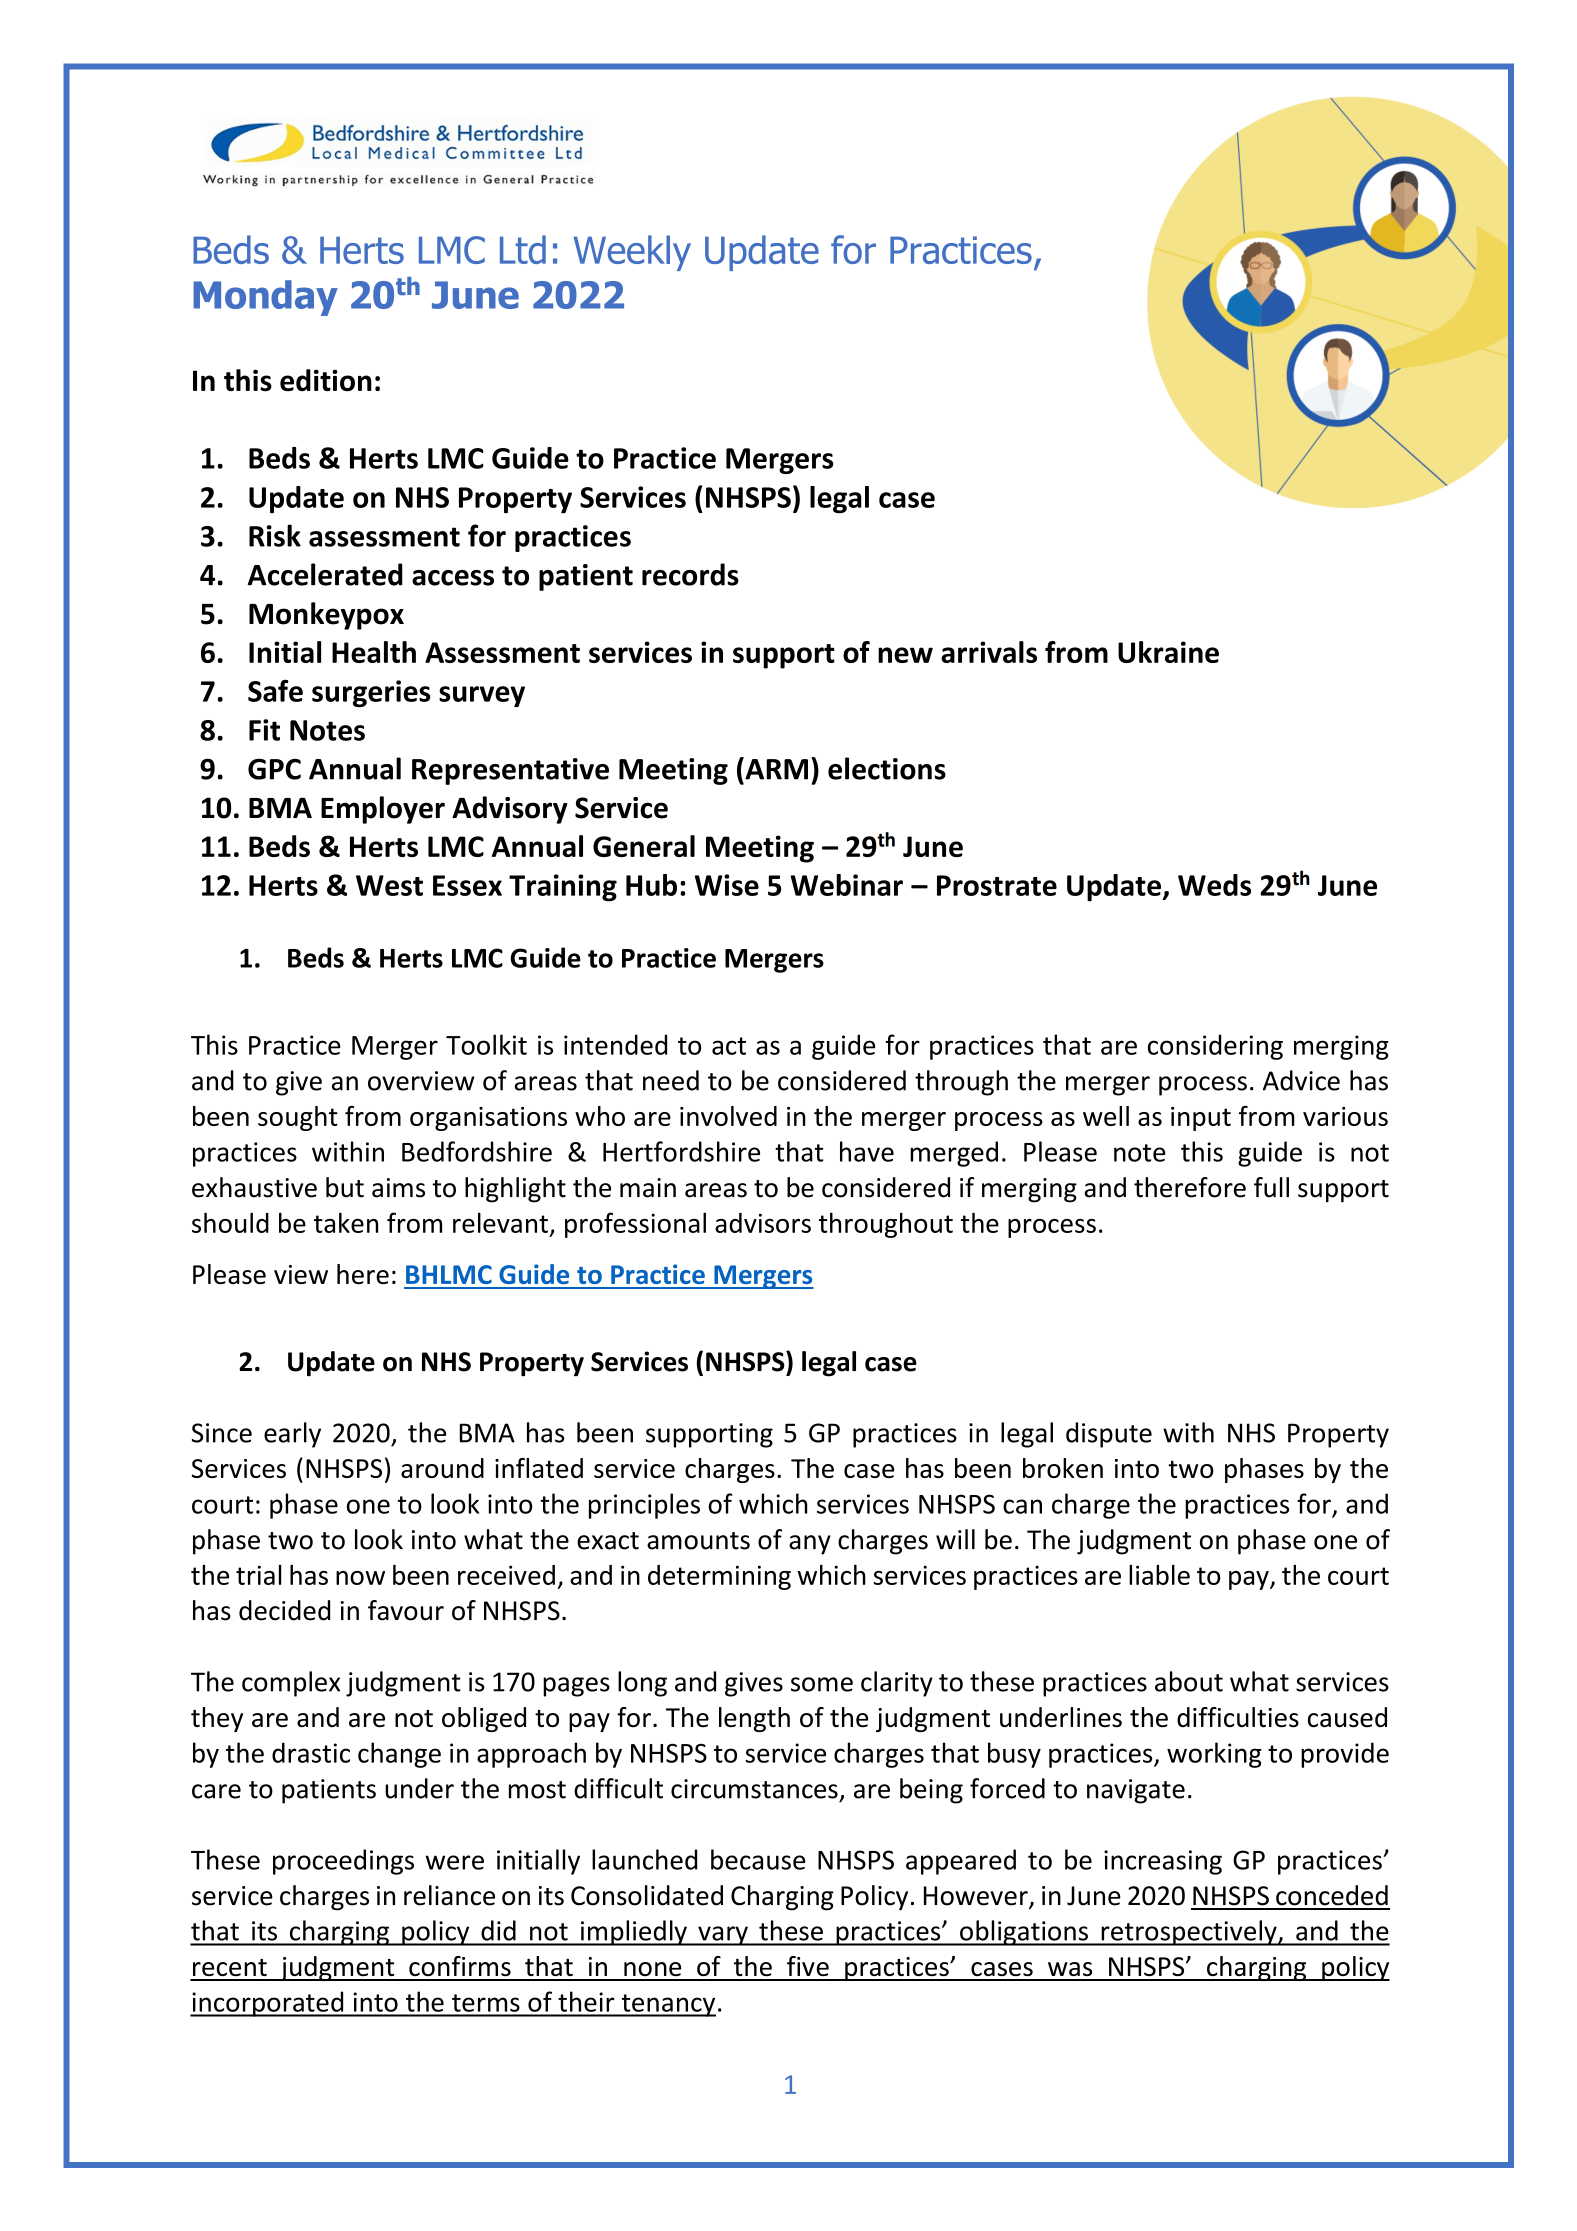 The image size is (1577, 2231). Describe the element at coordinates (810, 1545) in the screenshot. I see `any` at that location.
